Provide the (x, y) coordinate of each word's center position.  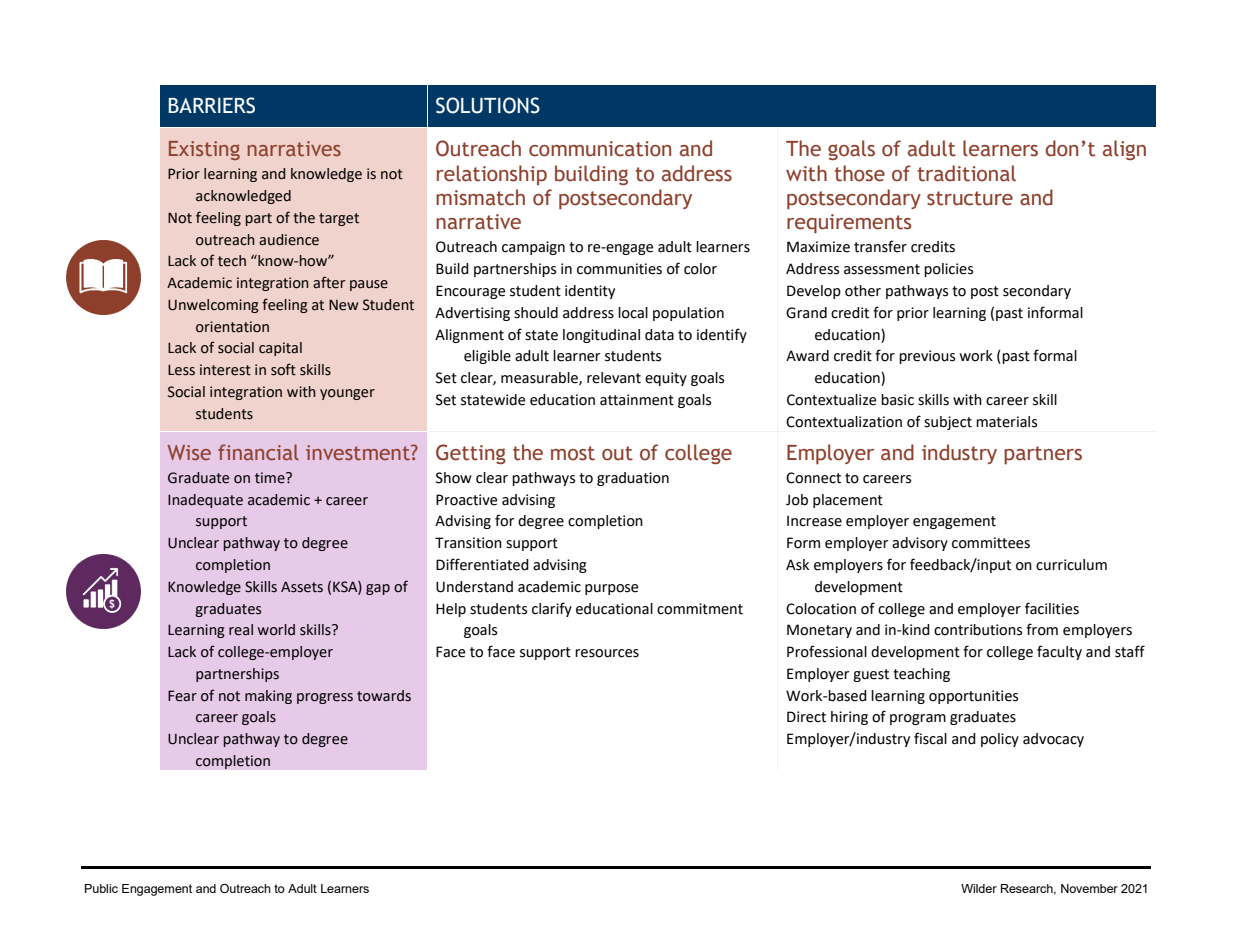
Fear (182, 696)
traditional (967, 173)
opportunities (973, 697)
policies (948, 270)
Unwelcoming (213, 306)
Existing (204, 150)
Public (101, 888)
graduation (633, 479)
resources (607, 653)
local (633, 313)
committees (991, 543)
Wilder (979, 888)
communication (600, 149)
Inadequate (205, 501)
